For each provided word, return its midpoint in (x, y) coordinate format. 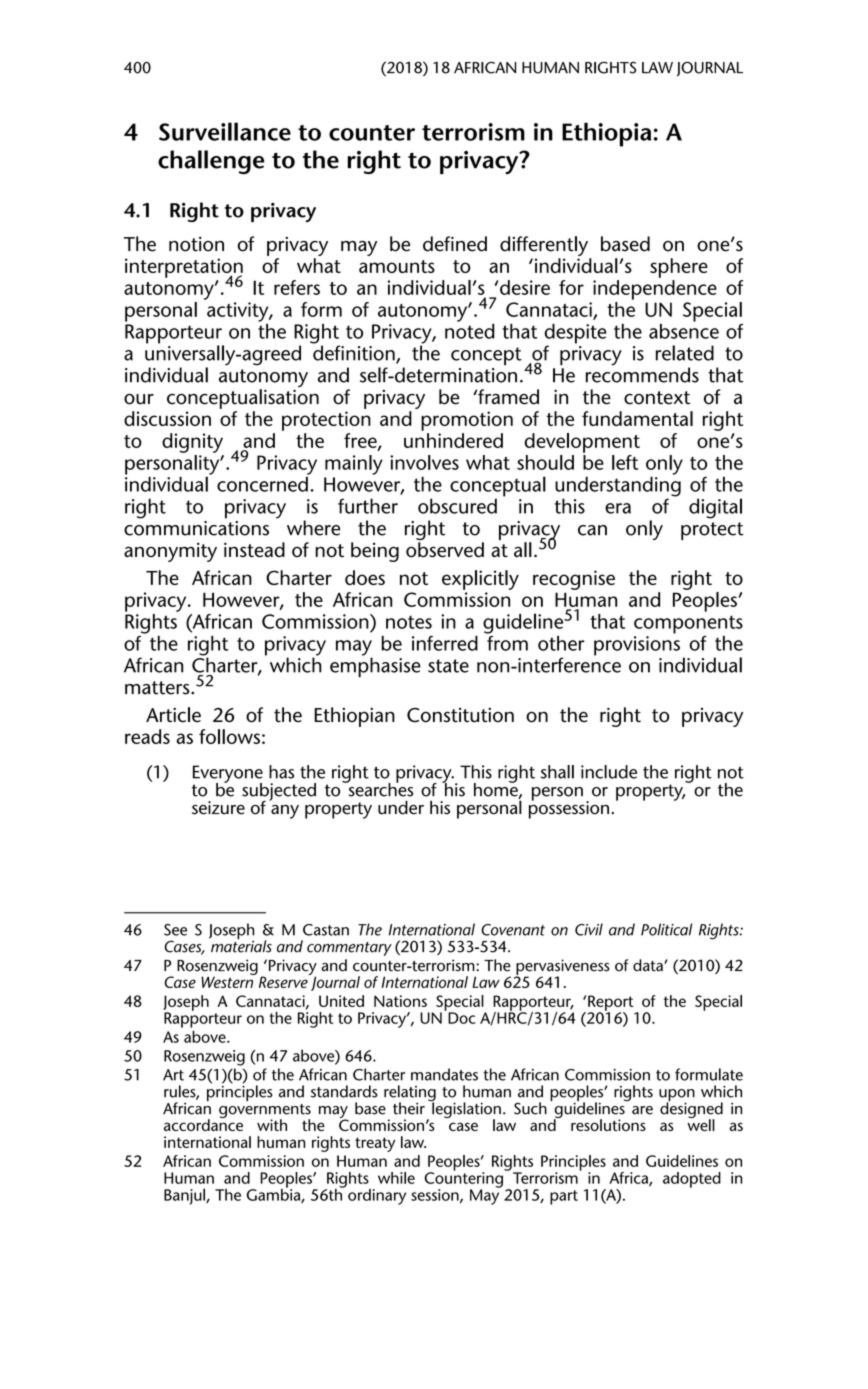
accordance (203, 1124)
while (396, 1178)
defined (455, 244)
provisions (637, 646)
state (448, 666)
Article (173, 715)
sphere (679, 268)
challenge (211, 162)
